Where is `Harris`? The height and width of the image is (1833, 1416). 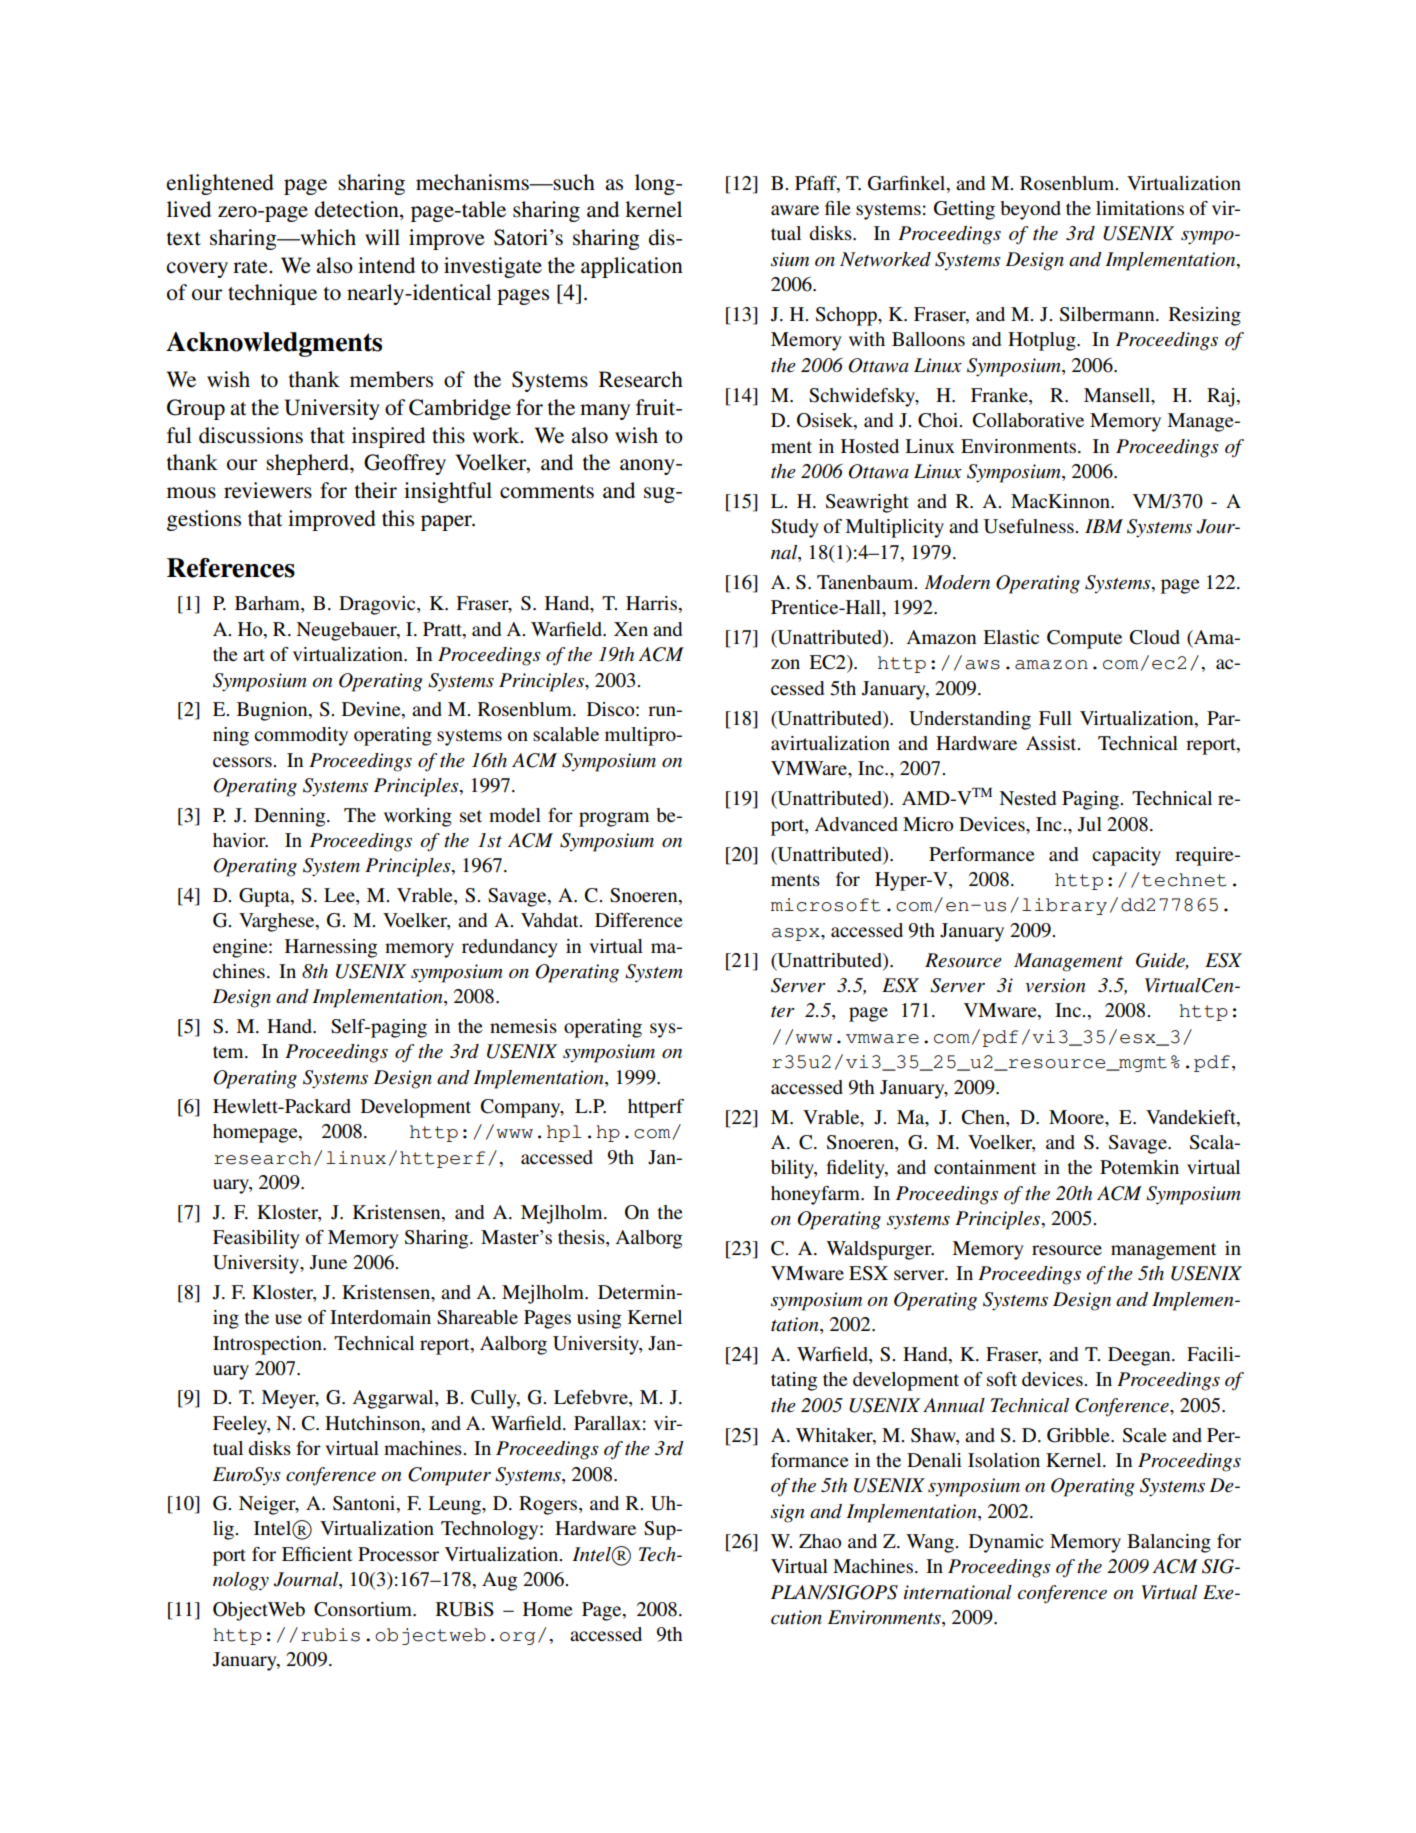
Harris is located at coordinates (651, 603).
